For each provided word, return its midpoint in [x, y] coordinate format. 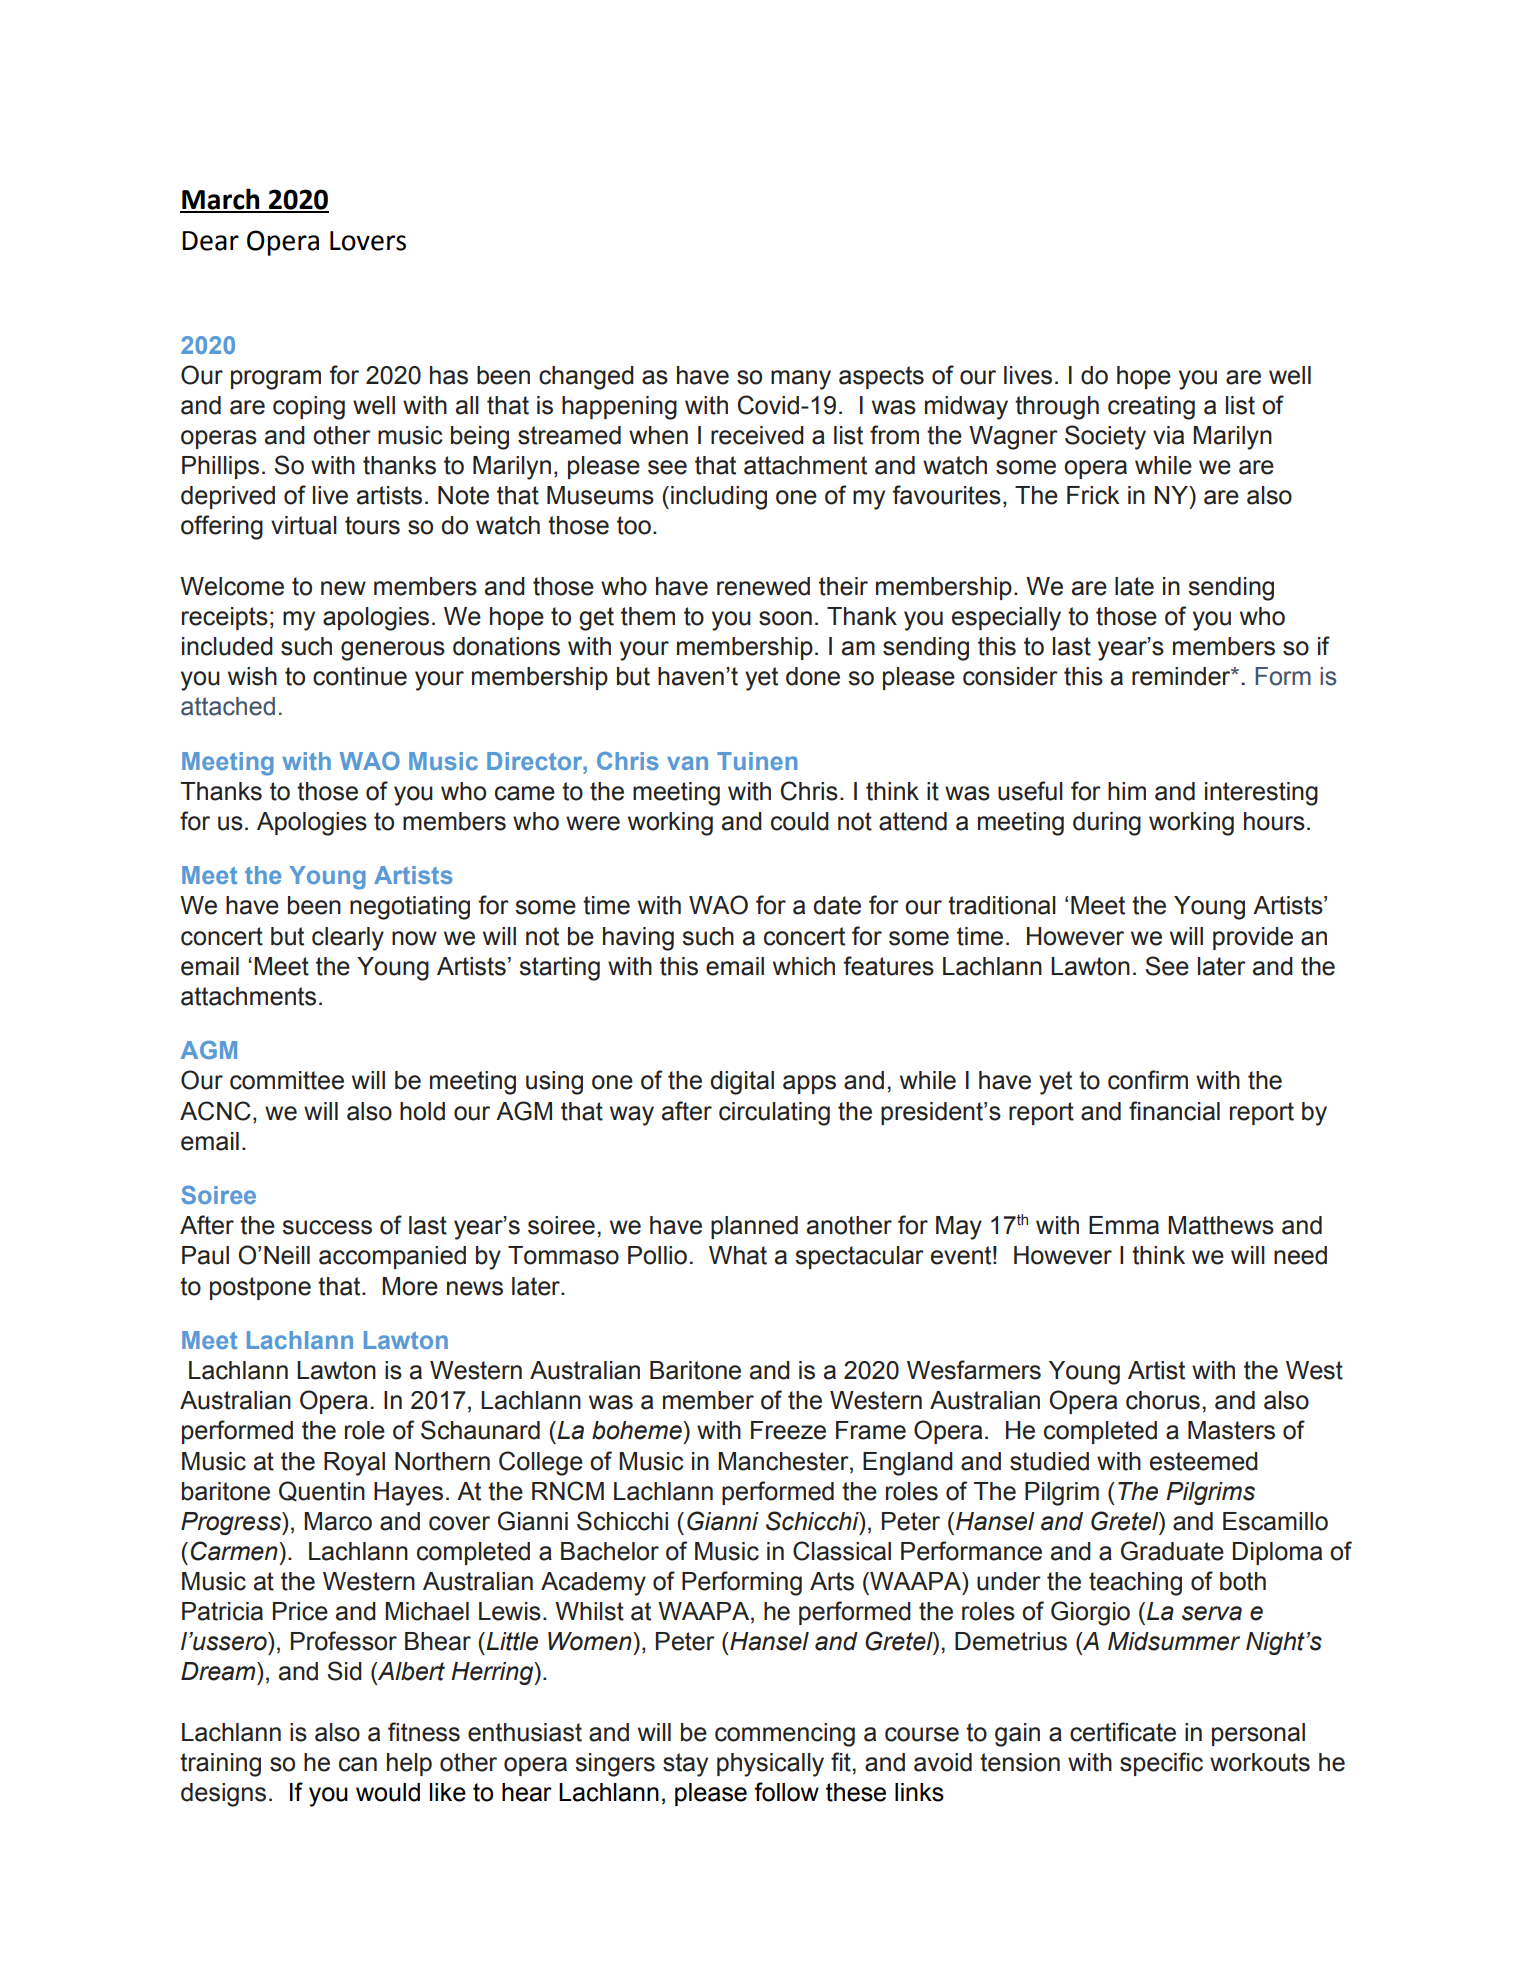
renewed [763, 586]
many [801, 380]
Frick [1093, 495]
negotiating [410, 908]
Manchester [784, 1461]
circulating [774, 1114]
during [1107, 824]
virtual [304, 525]
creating [1151, 408]
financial [1174, 1111]
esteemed [1204, 1461]
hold [422, 1111]
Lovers [368, 241]
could [800, 821]
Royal [354, 1464]
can [358, 1764]
